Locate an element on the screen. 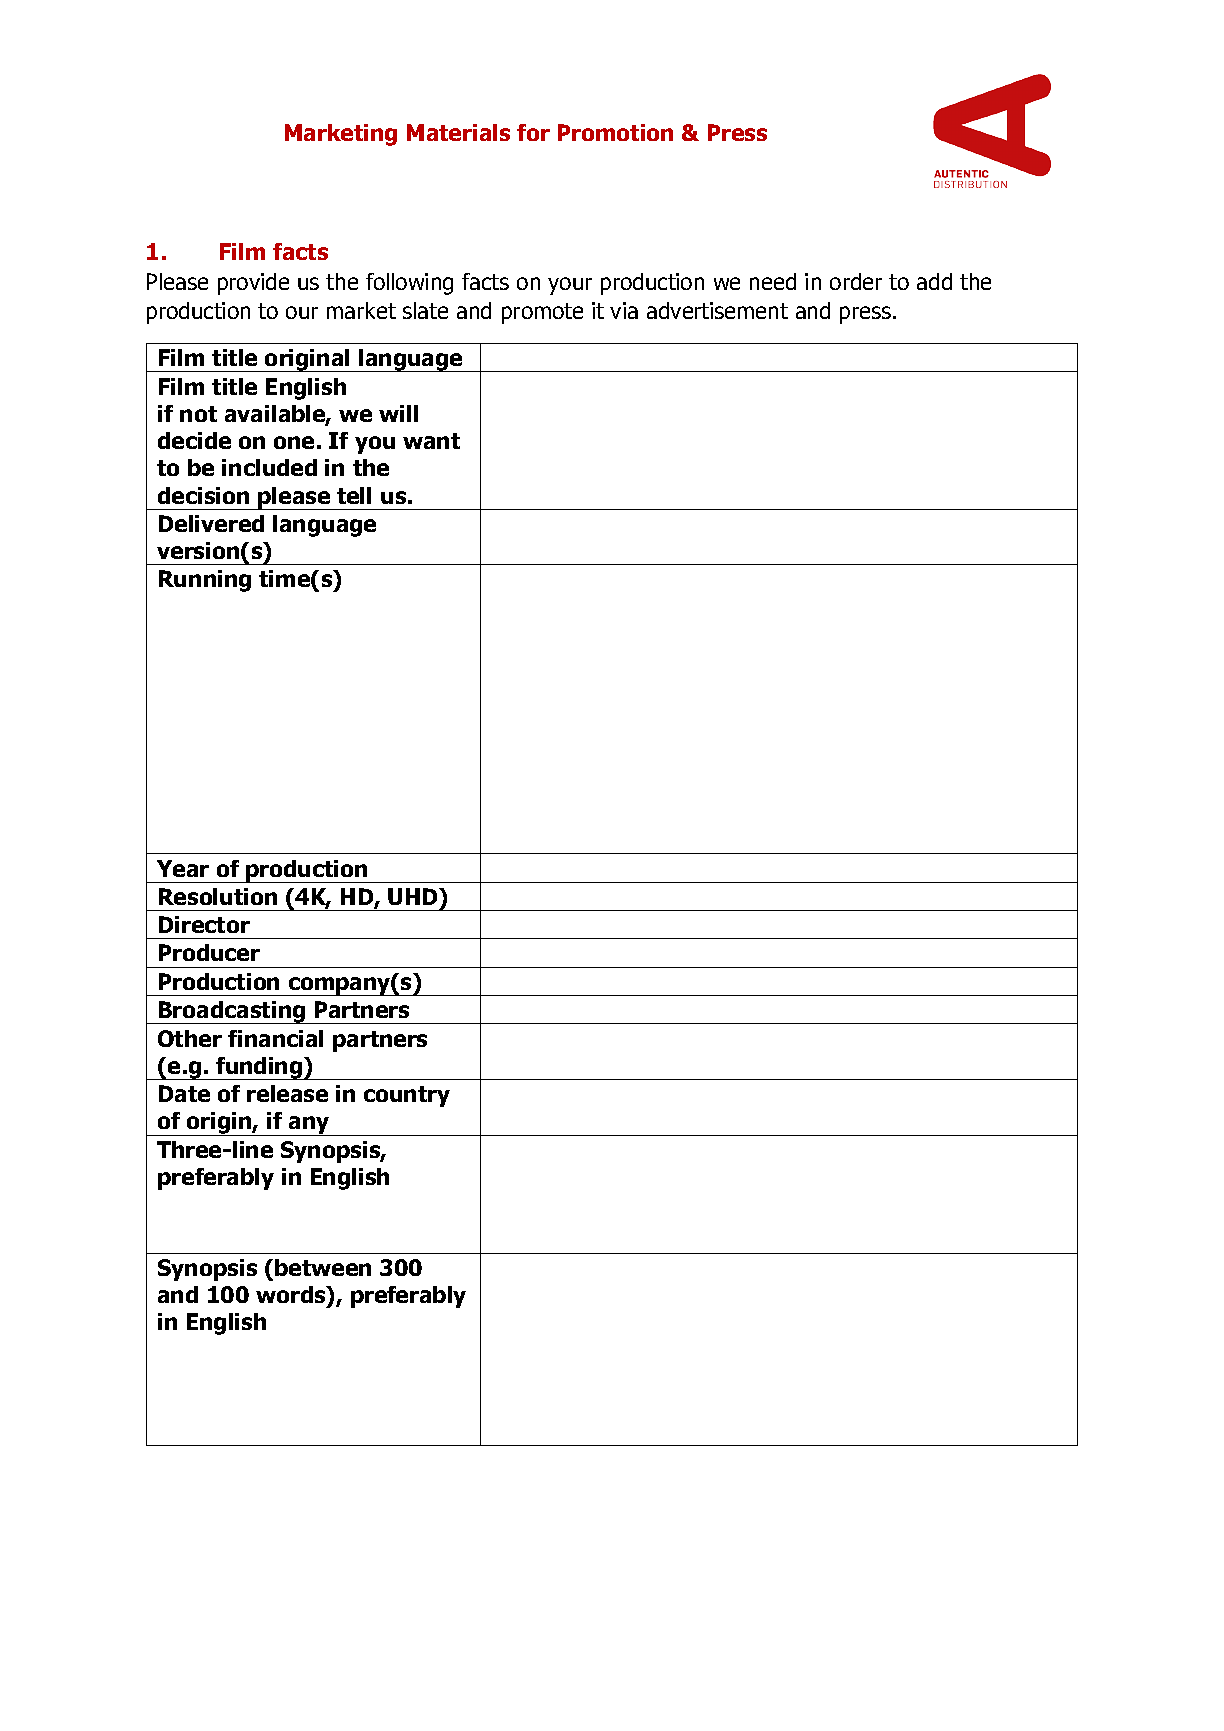 This screenshot has width=1224, height=1731. want is located at coordinates (431, 441).
